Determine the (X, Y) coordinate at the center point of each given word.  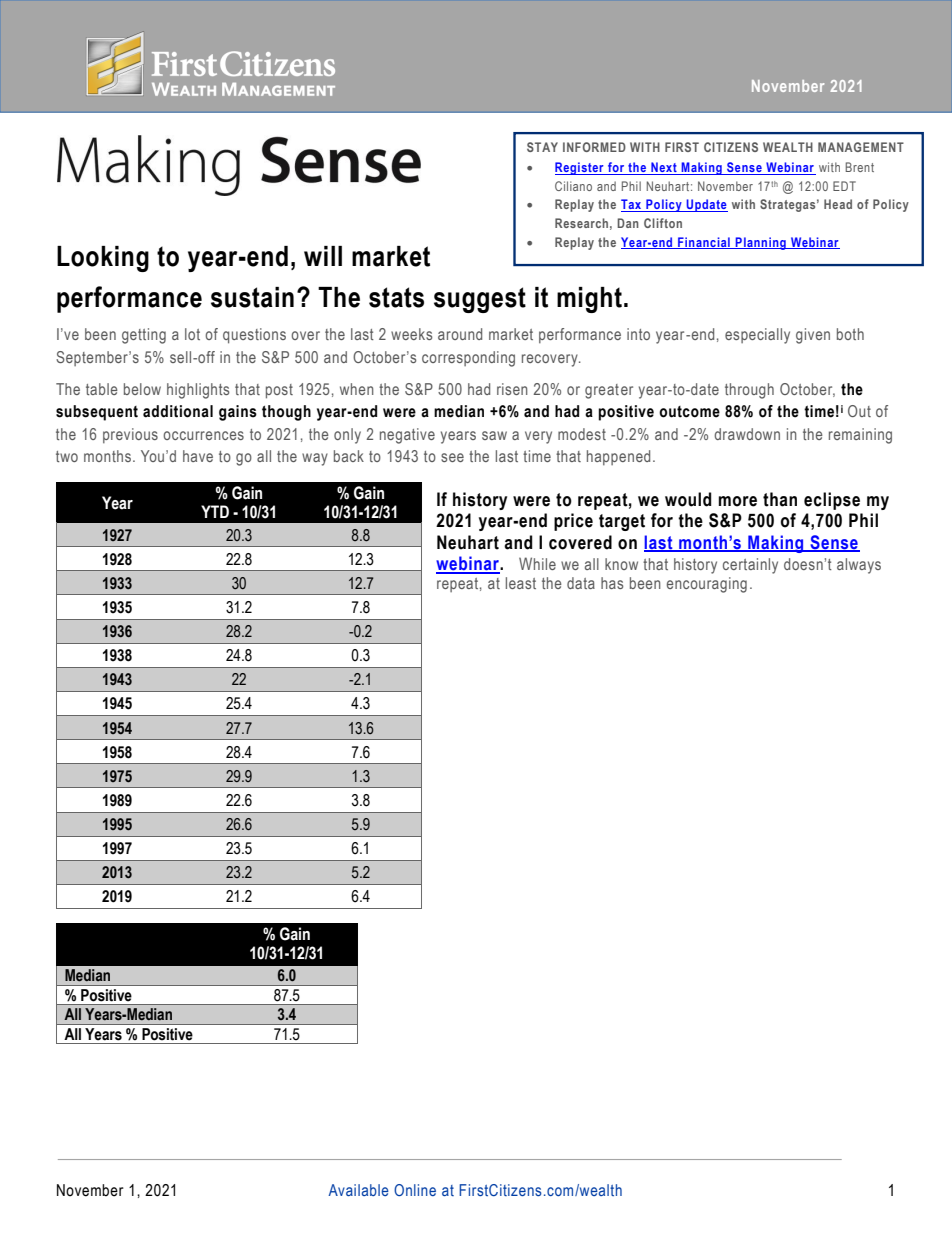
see (452, 457)
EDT (844, 186)
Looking (103, 259)
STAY (542, 147)
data (581, 583)
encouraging (707, 585)
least (521, 583)
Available (358, 1190)
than (780, 499)
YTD (215, 511)
